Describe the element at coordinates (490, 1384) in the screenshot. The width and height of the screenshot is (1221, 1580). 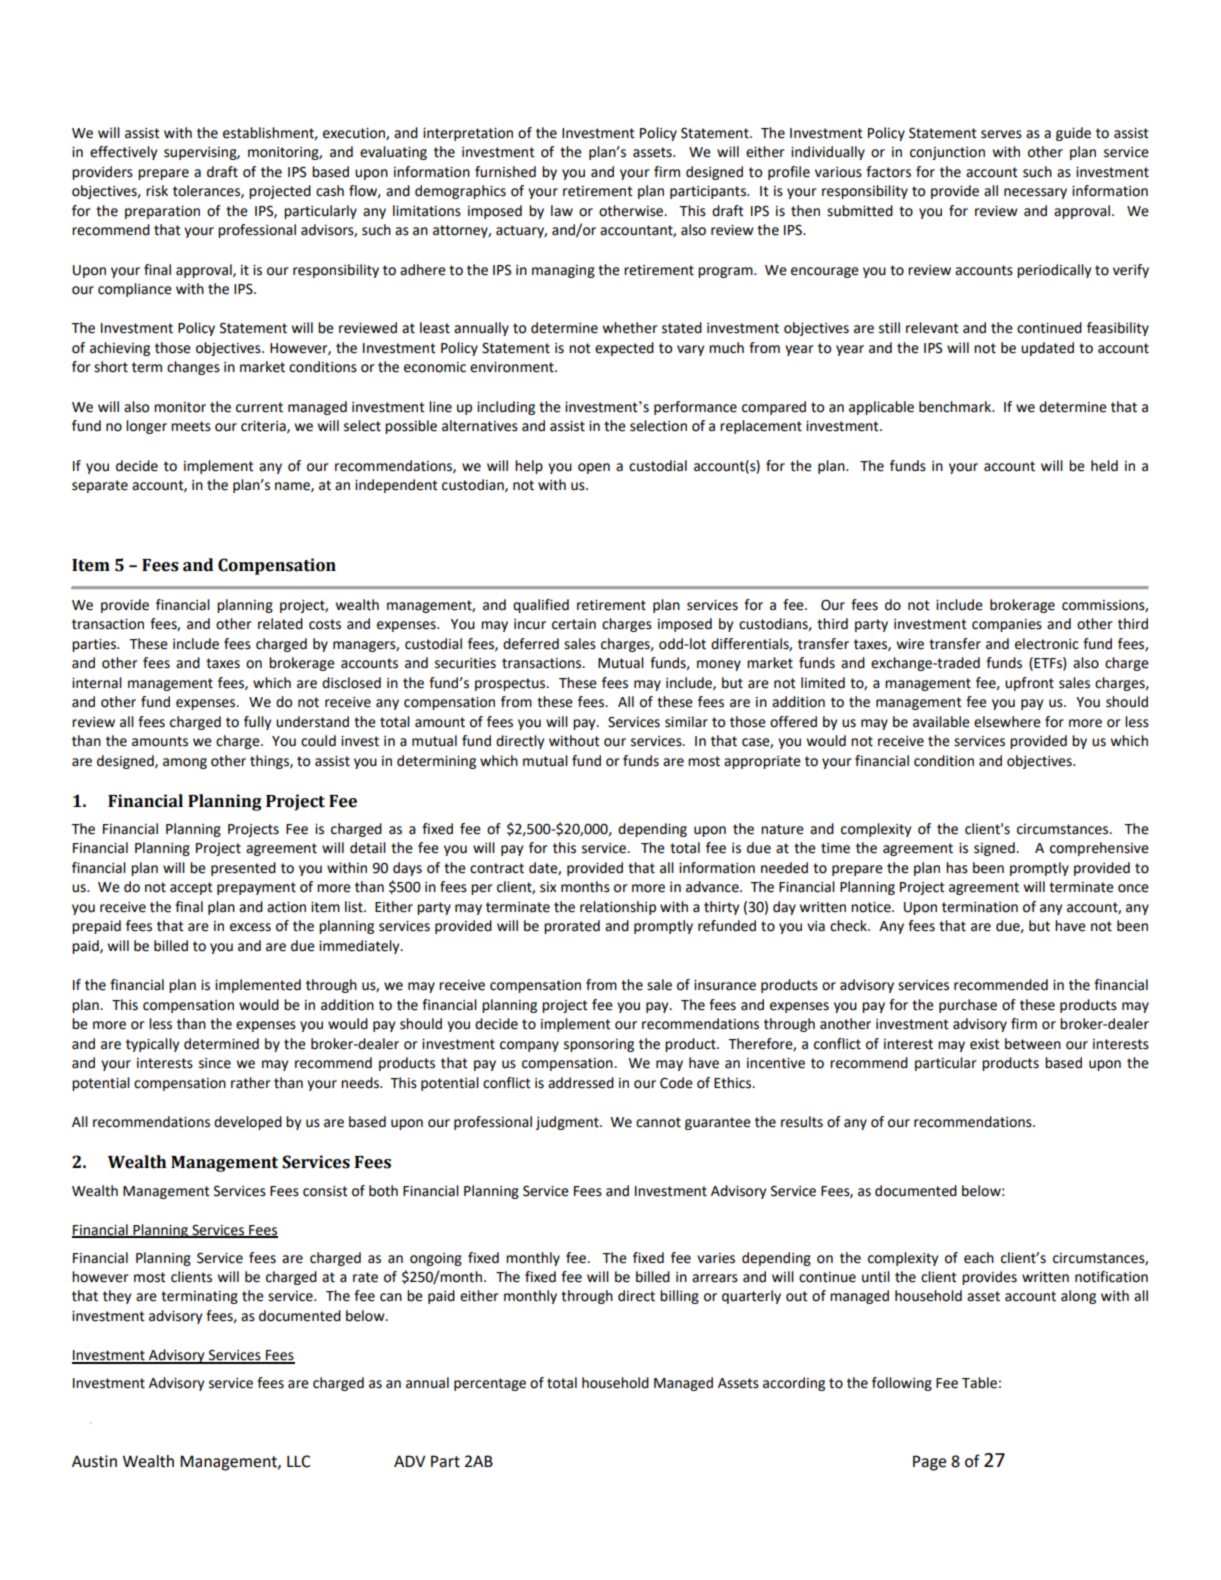
I see `percentage` at that location.
